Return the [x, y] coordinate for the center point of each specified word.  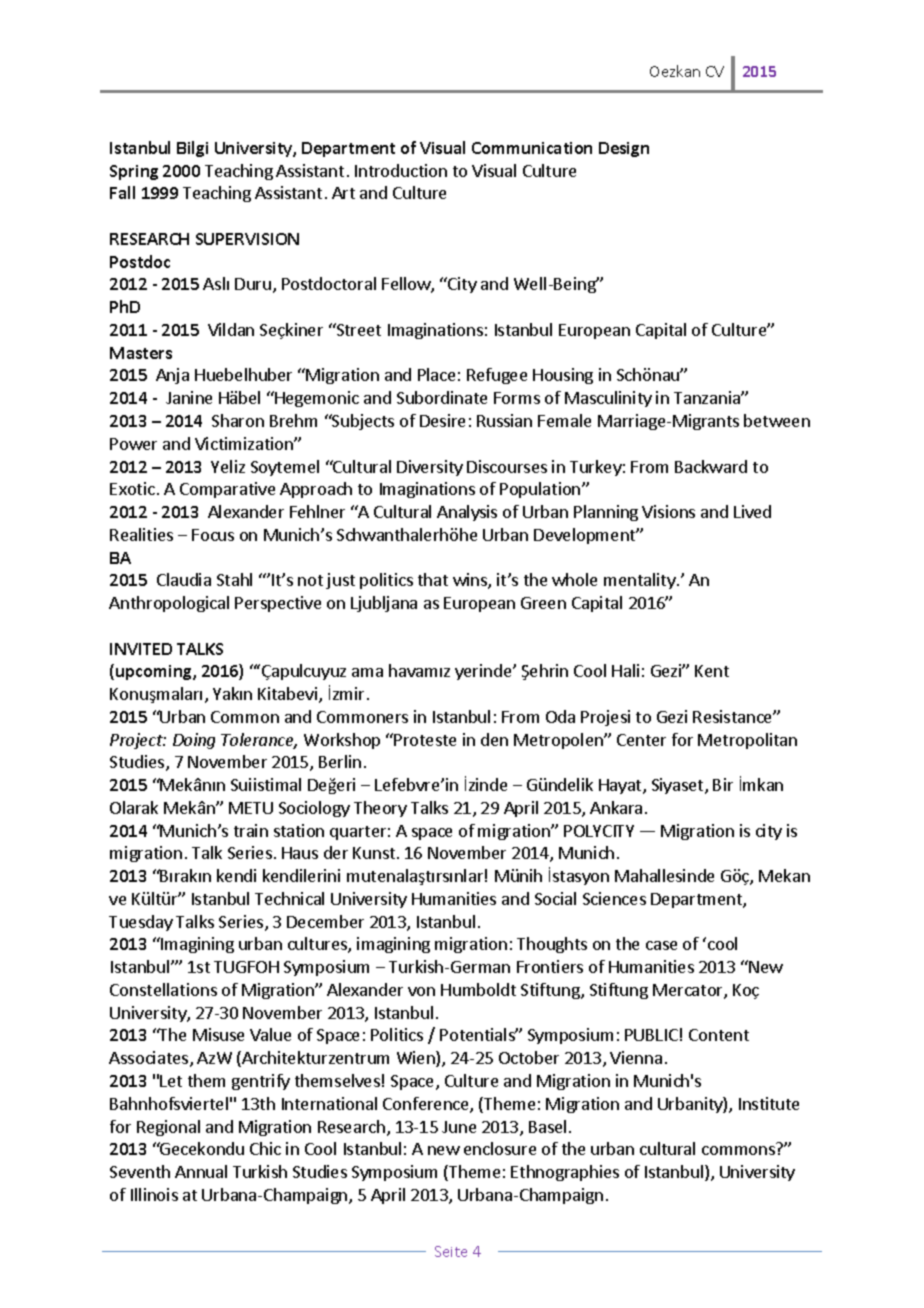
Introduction [401, 170]
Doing [194, 741]
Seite [451, 1251]
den [494, 739]
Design [624, 149]
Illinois [154, 1194]
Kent [712, 671]
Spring [134, 172]
